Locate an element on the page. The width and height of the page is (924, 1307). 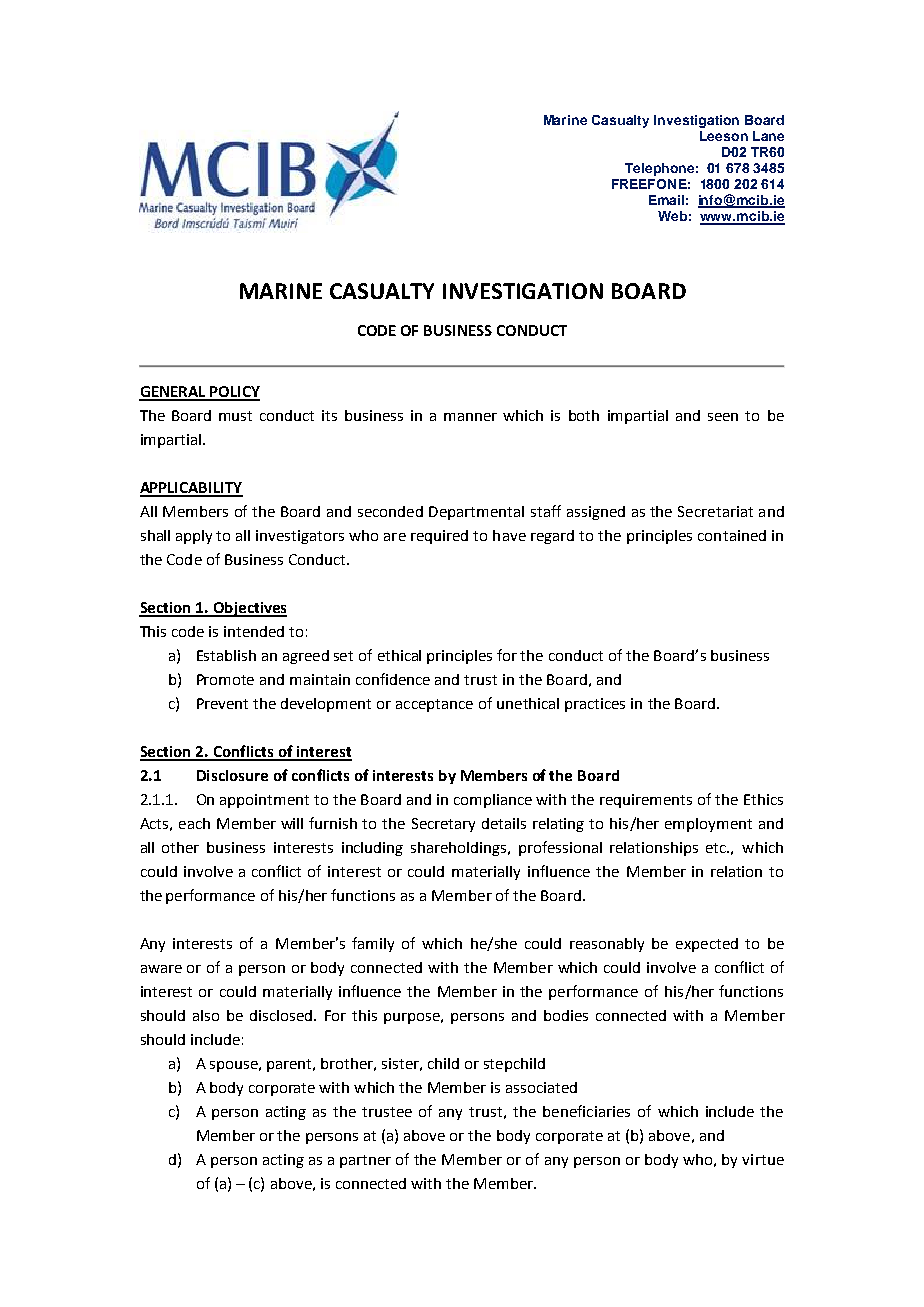
Lane is located at coordinates (768, 136).
